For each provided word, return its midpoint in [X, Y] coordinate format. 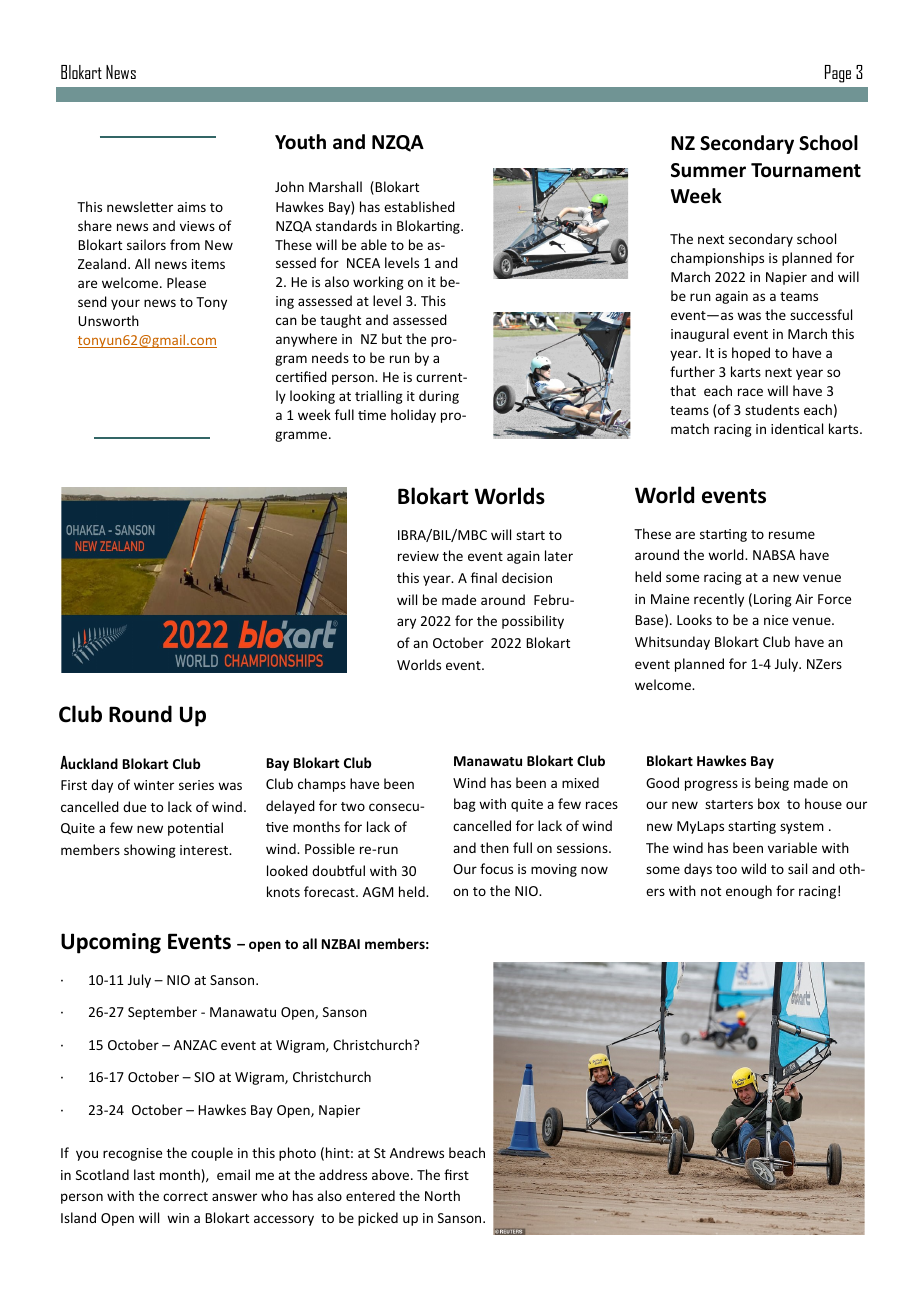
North [442, 1195]
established [419, 206]
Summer [708, 170]
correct [185, 1196]
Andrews [417, 1152]
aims [191, 207]
